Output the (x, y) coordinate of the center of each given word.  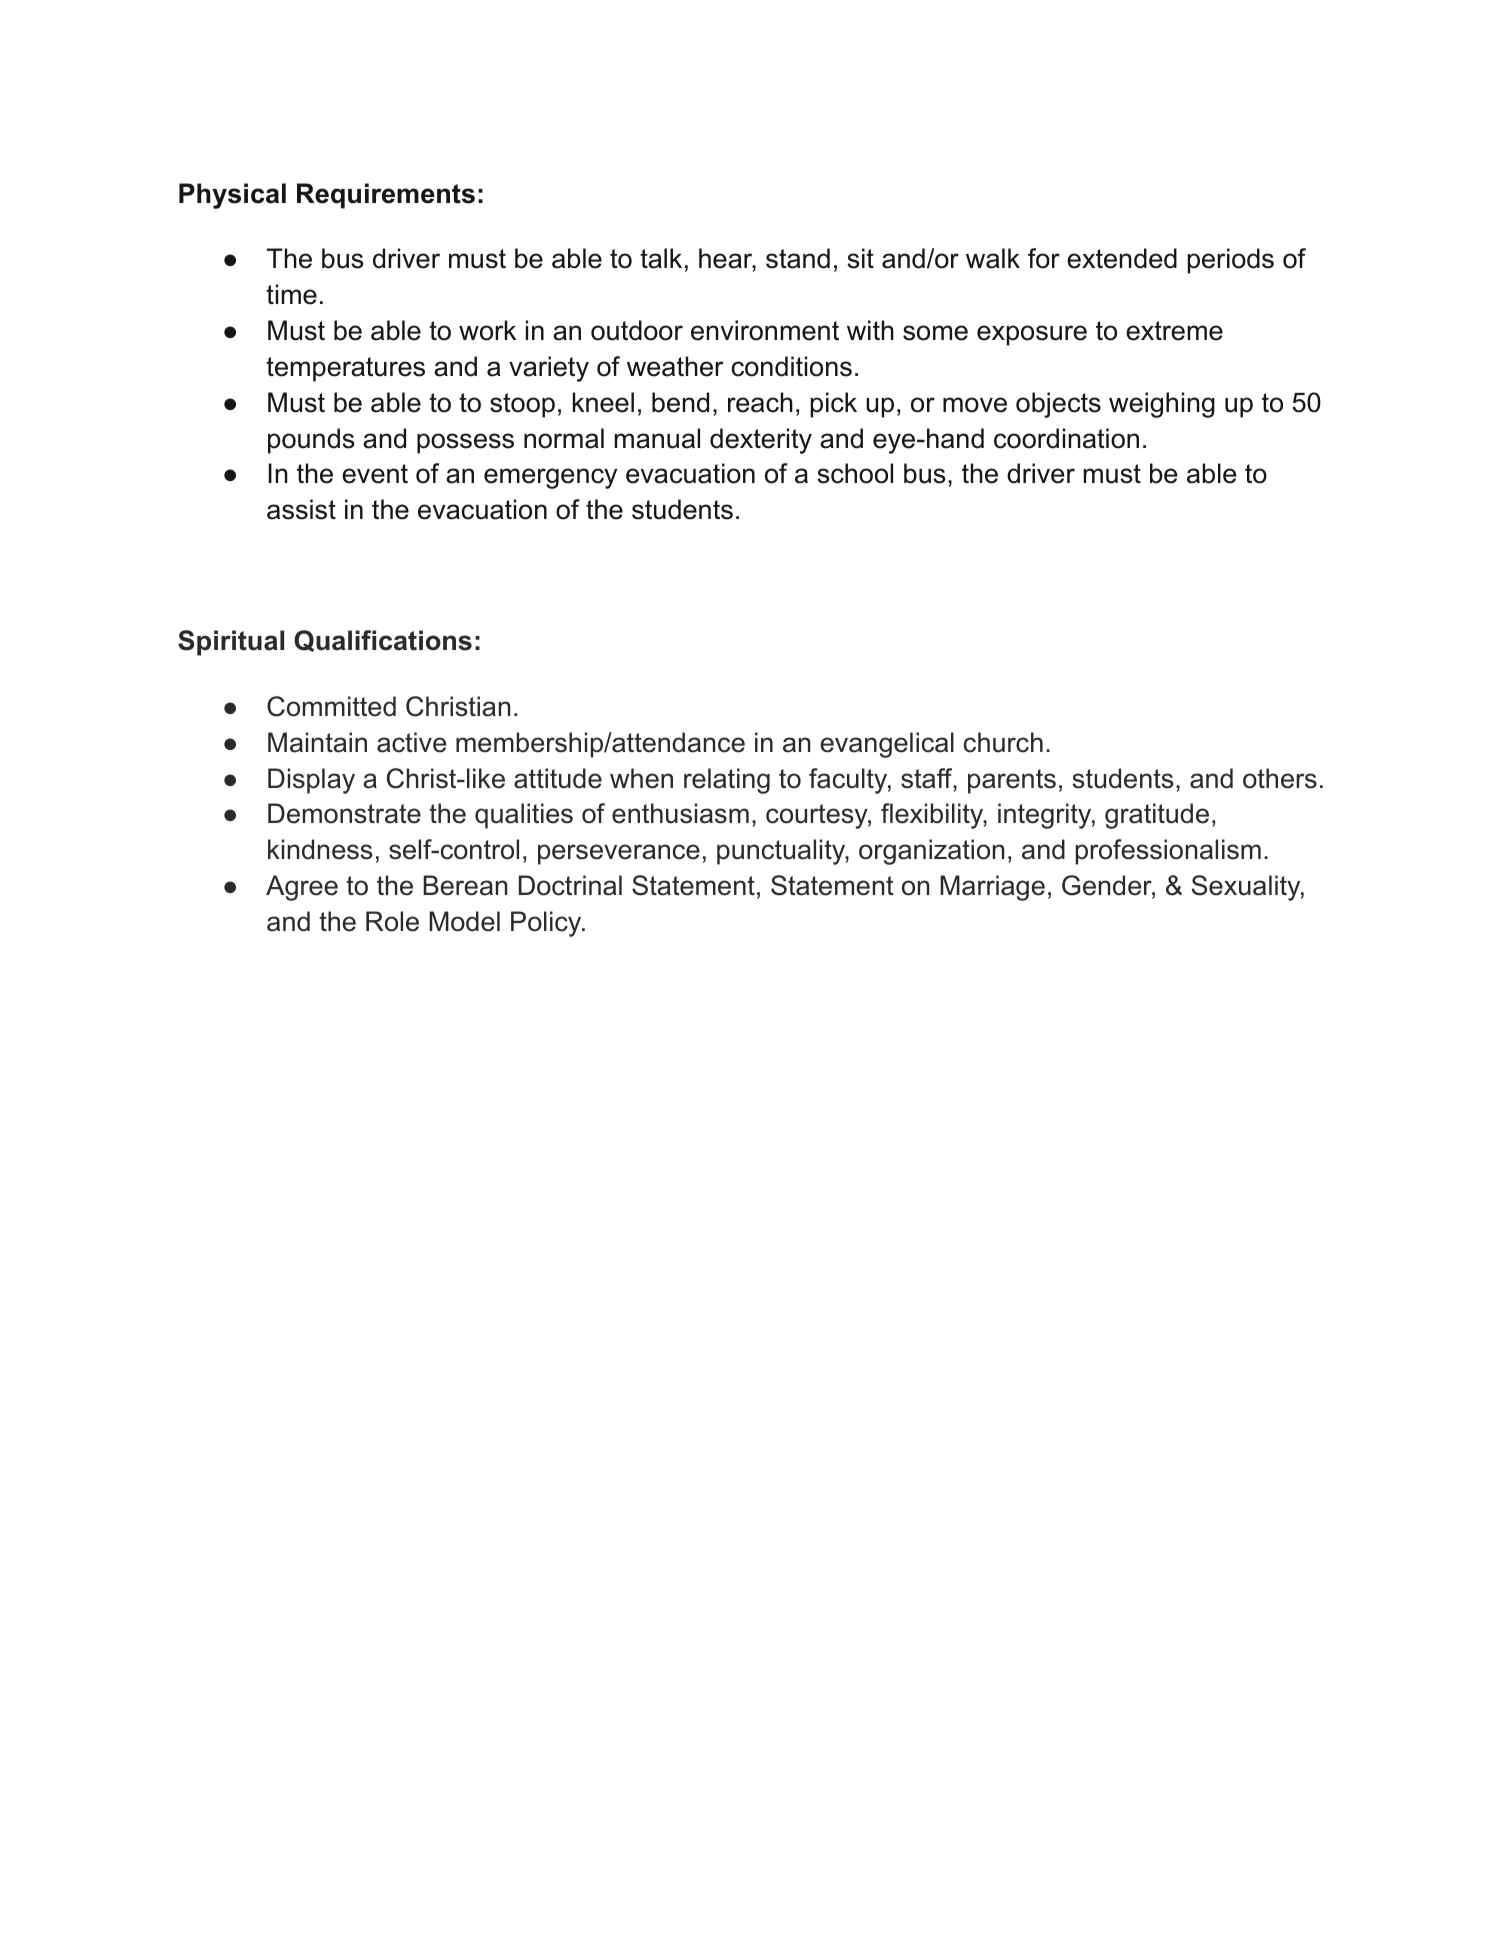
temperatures (345, 369)
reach (760, 402)
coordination (1066, 438)
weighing (1162, 405)
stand (798, 258)
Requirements (386, 196)
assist (301, 509)
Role (392, 921)
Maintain (317, 742)
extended (1122, 258)
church (1003, 742)
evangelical (887, 745)
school (855, 473)
